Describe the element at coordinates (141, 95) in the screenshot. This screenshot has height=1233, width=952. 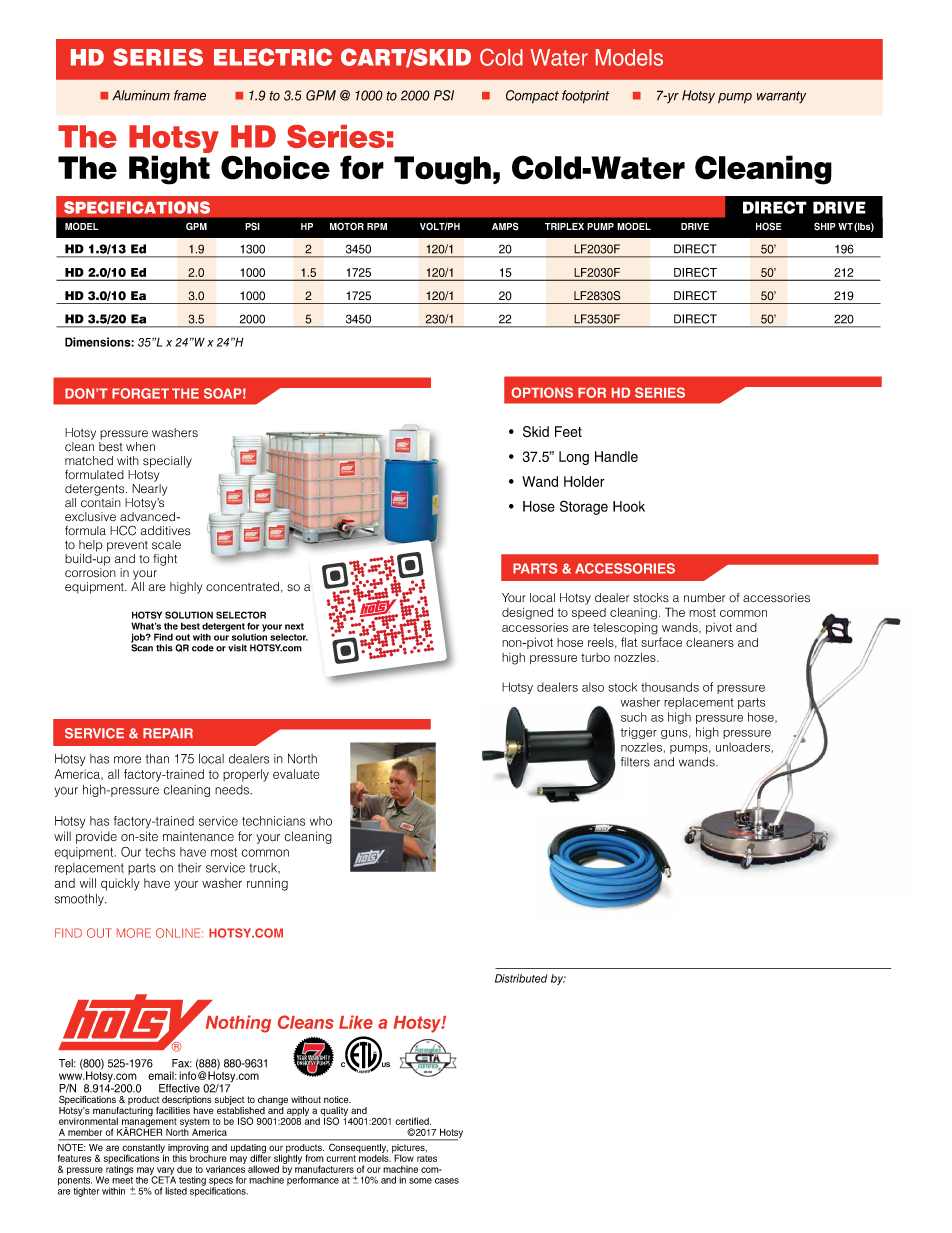
I see `Aluminum` at that location.
